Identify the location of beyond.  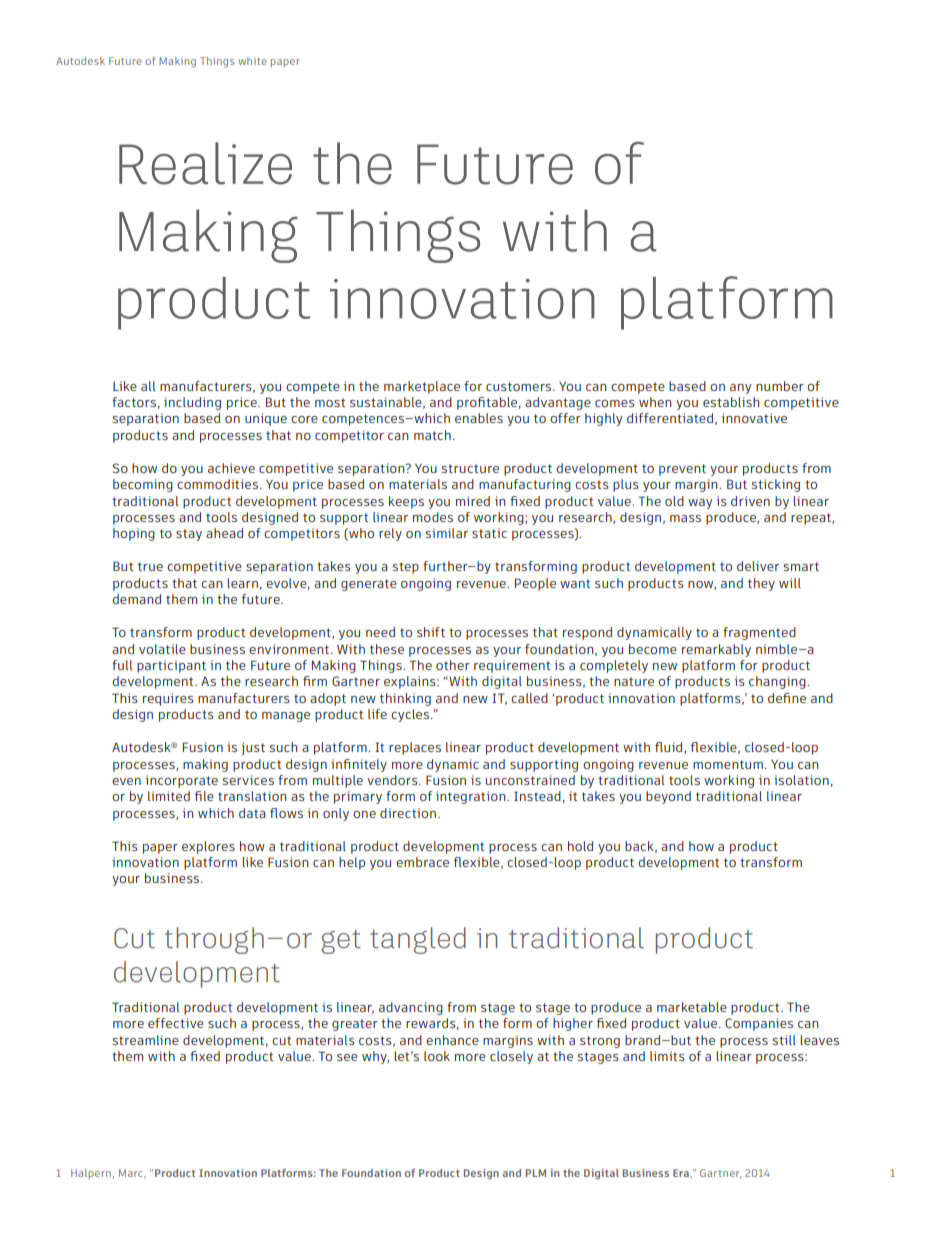
(668, 797).
